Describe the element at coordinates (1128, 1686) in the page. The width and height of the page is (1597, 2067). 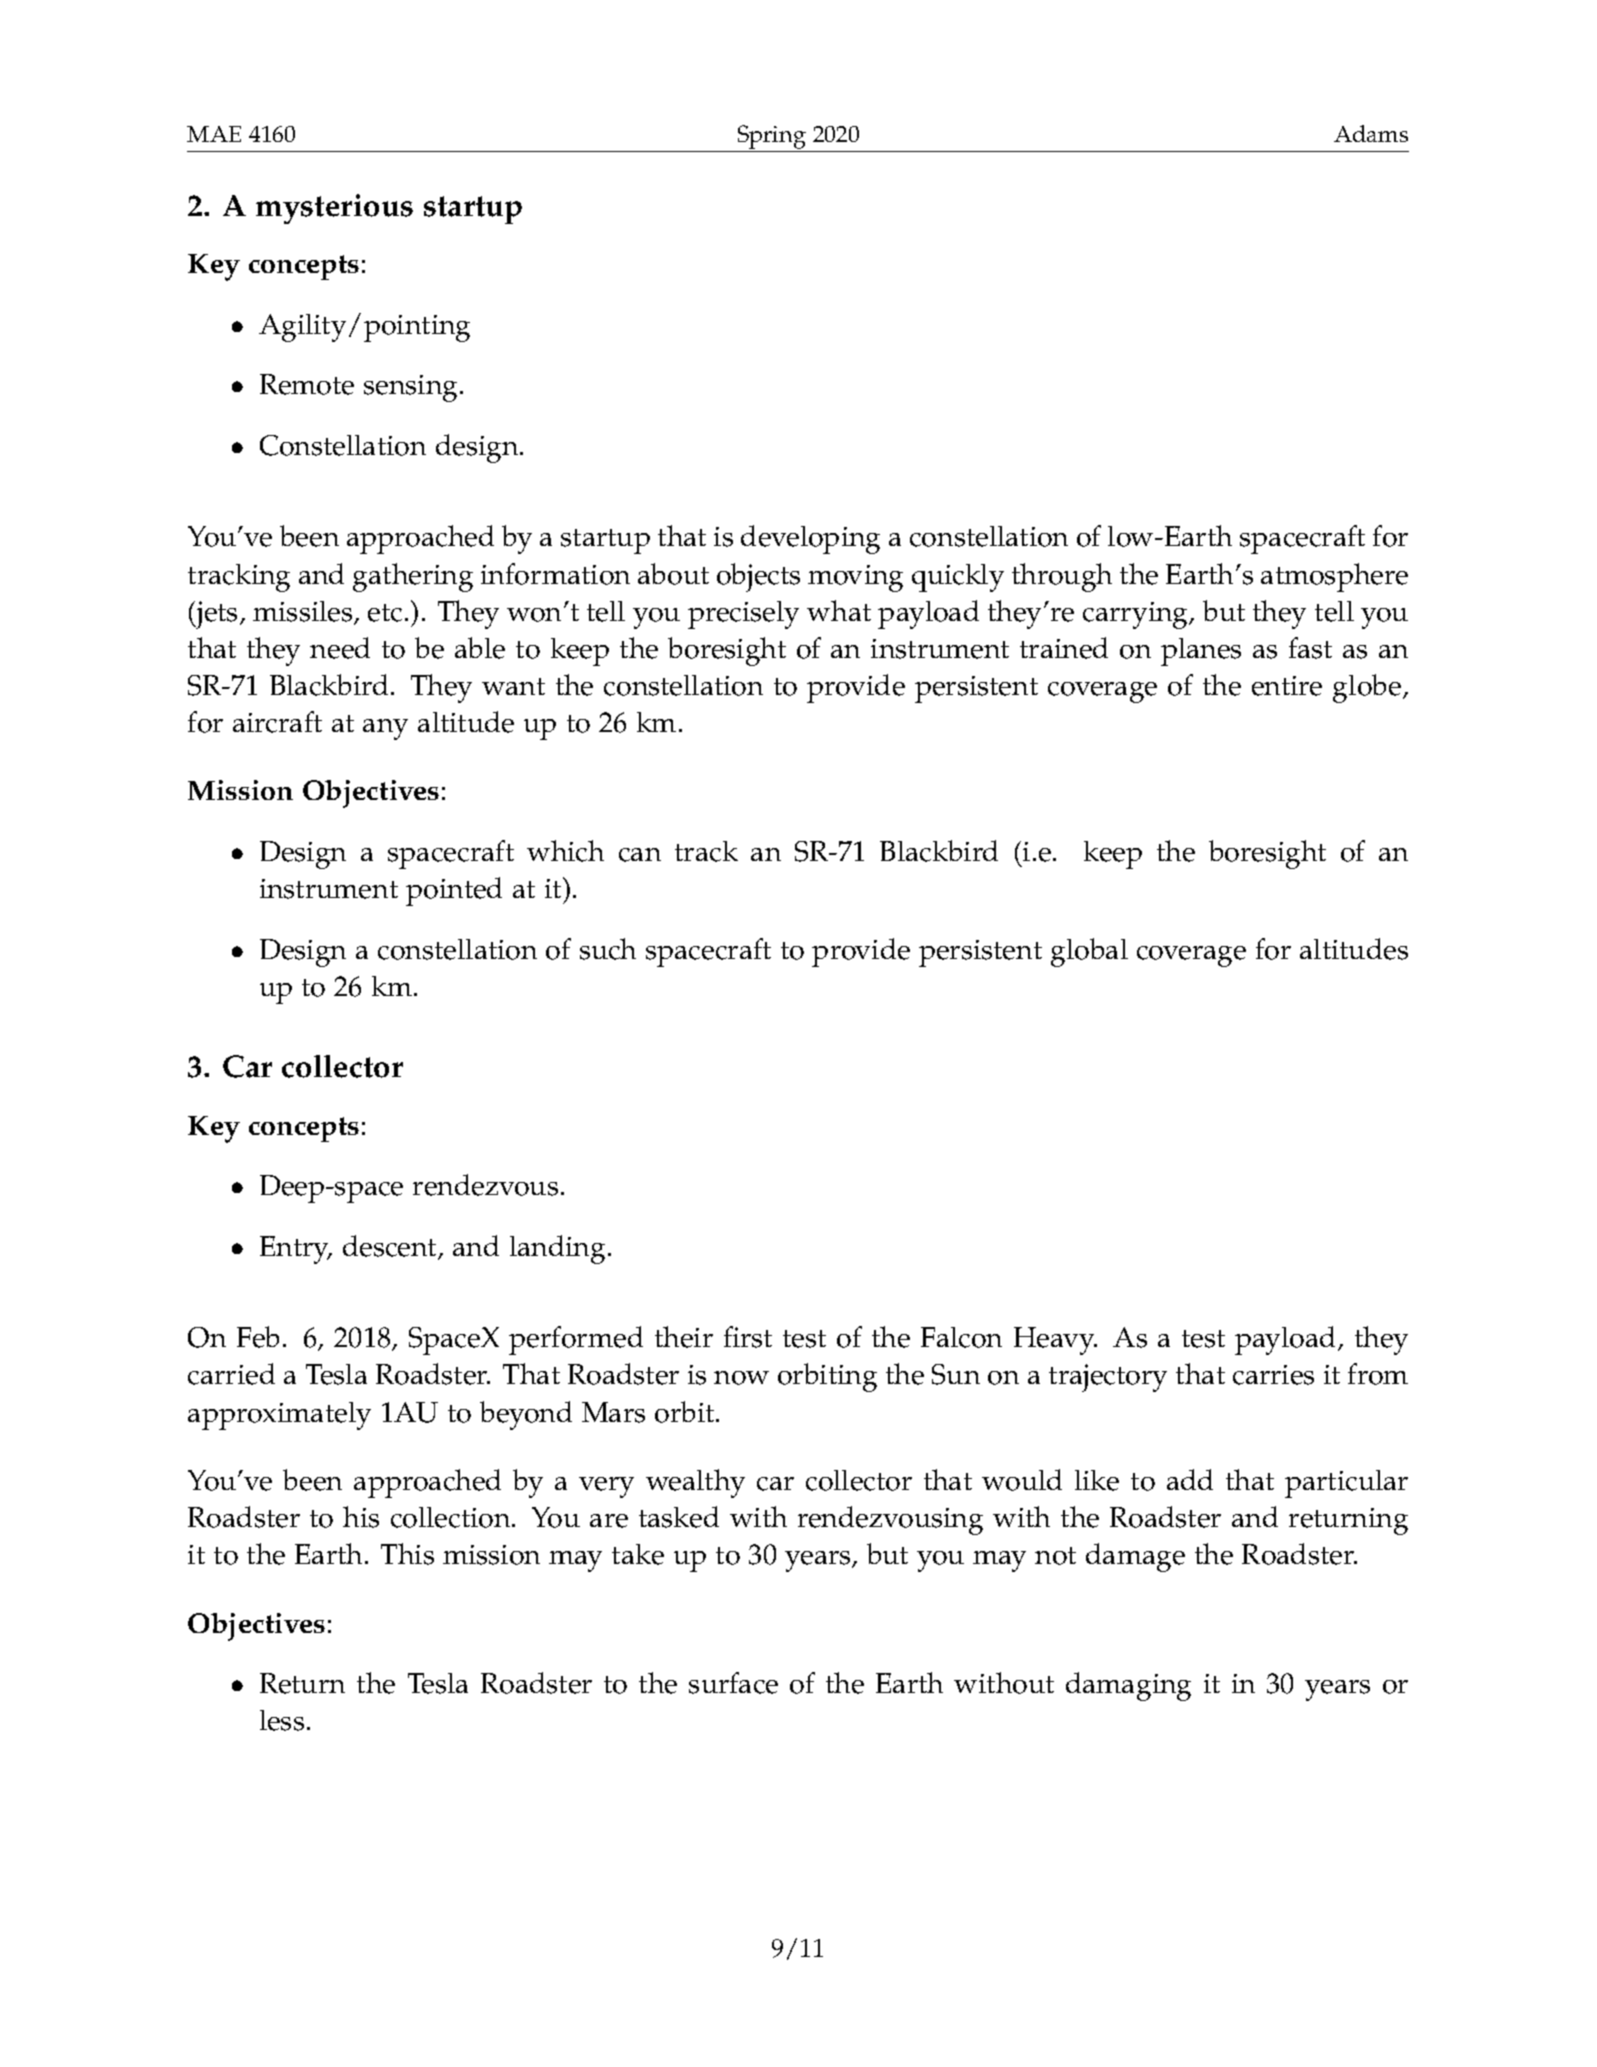
I see `damaging` at that location.
